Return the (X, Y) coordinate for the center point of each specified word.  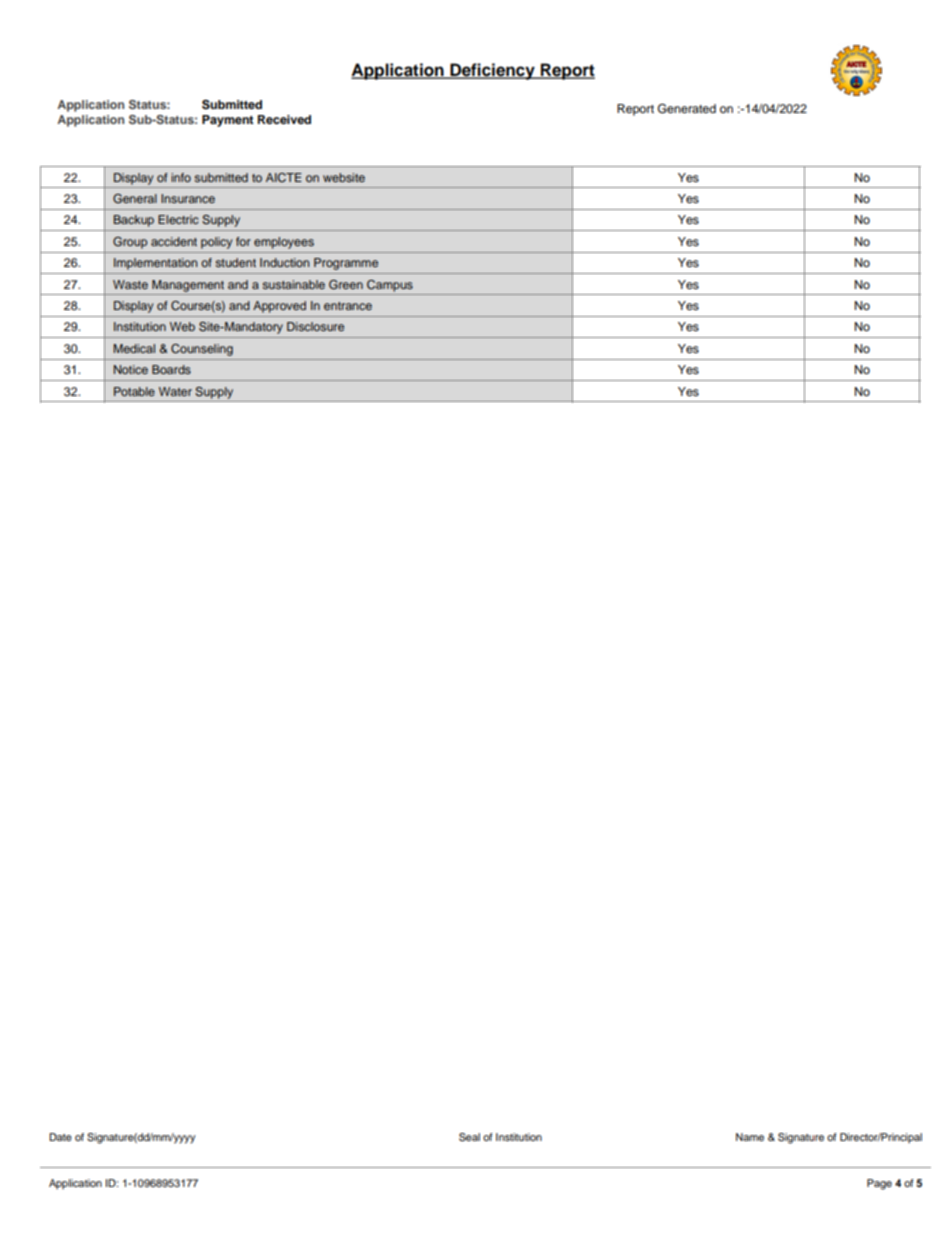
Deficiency (492, 71)
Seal (469, 1137)
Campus (390, 286)
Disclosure (315, 326)
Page (879, 1184)
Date (60, 1137)
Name (750, 1137)
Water (175, 391)
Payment (228, 121)
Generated (687, 109)
